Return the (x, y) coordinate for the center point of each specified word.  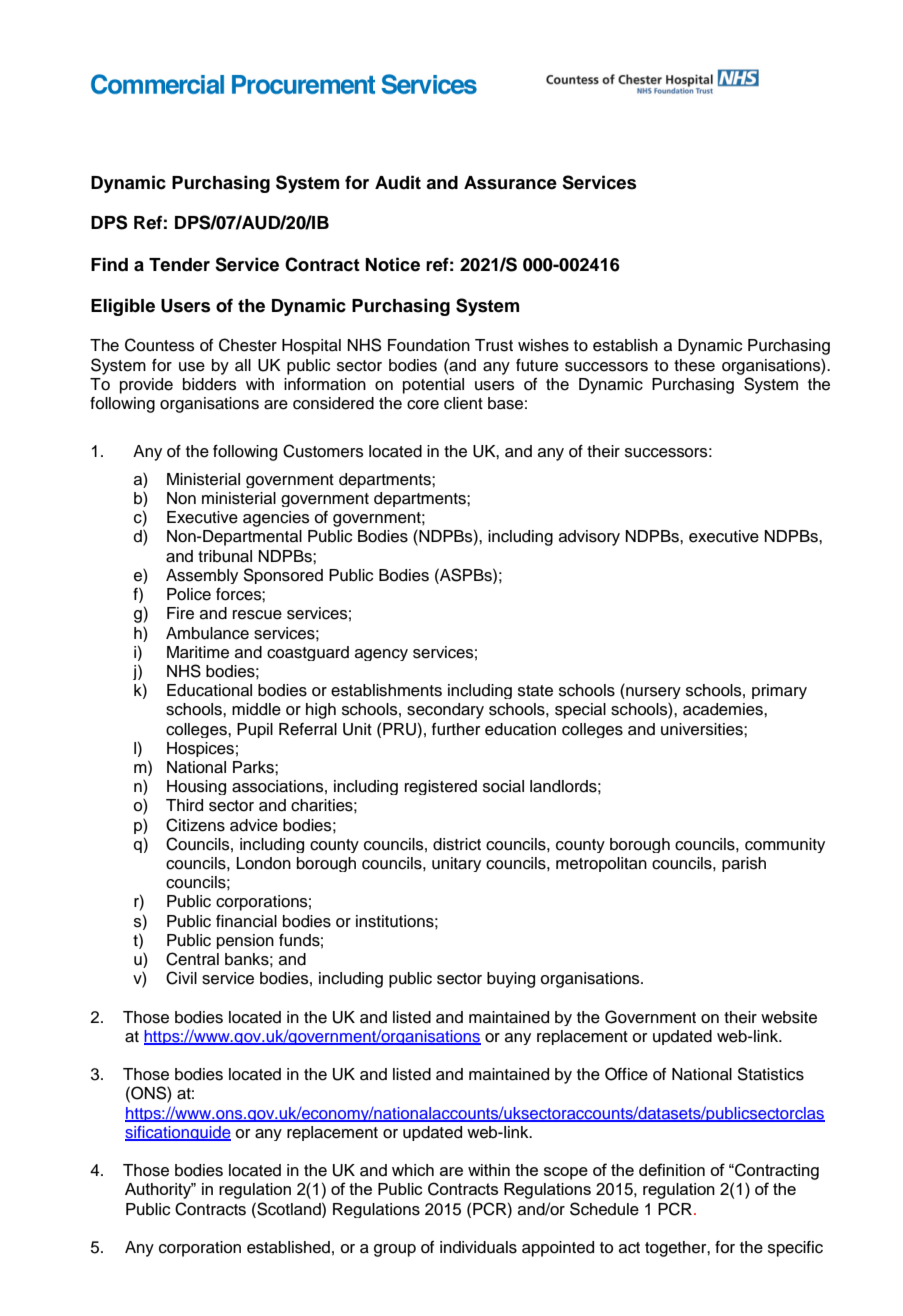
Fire (180, 613)
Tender (179, 265)
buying (511, 980)
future (537, 365)
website (789, 1017)
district (457, 844)
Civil (181, 978)
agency (381, 655)
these (694, 365)
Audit (398, 182)
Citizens (195, 825)
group (395, 1250)
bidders (210, 384)
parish (744, 864)
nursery (652, 693)
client (463, 403)
